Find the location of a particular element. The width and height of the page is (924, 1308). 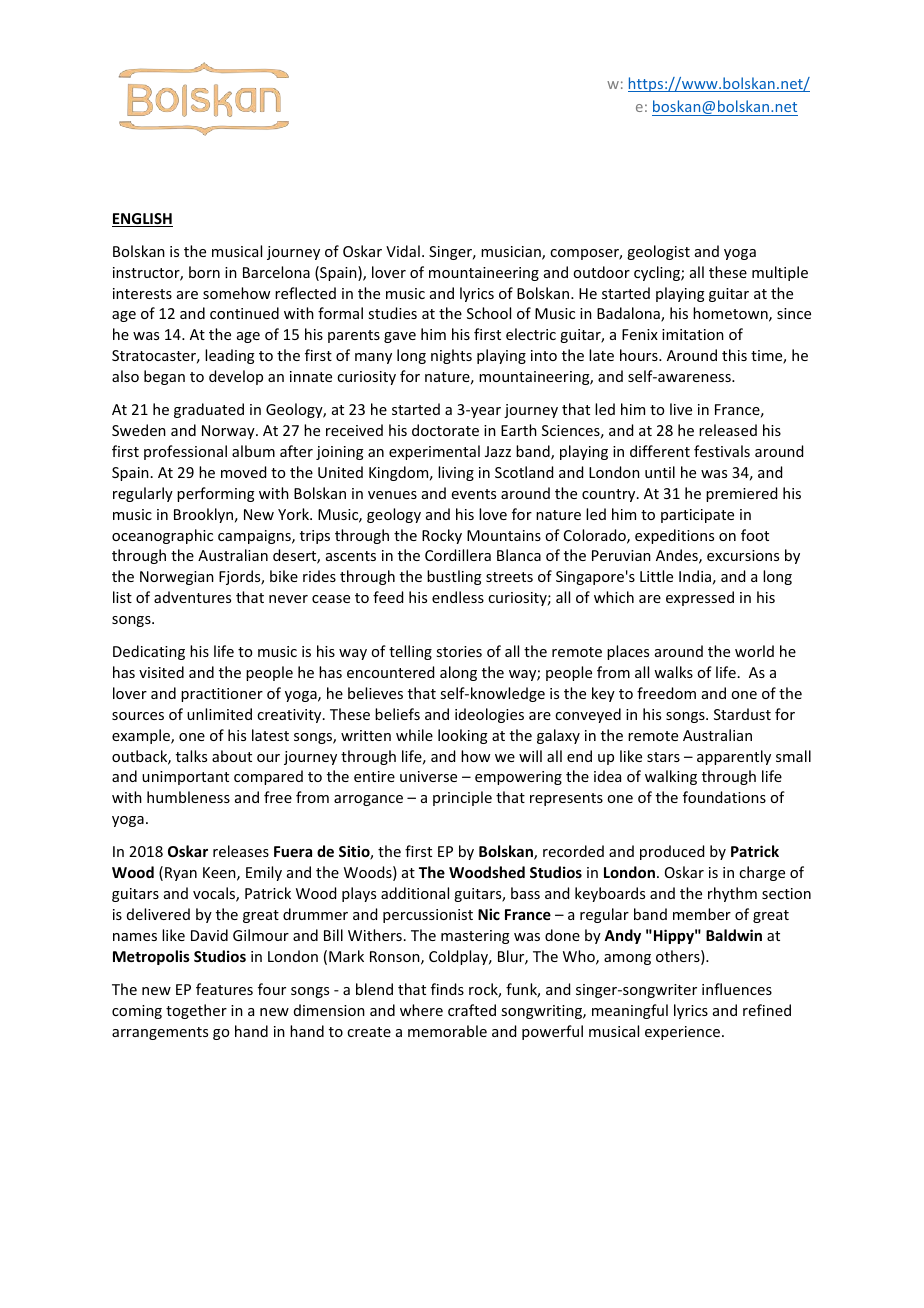

together is located at coordinates (196, 1011).
